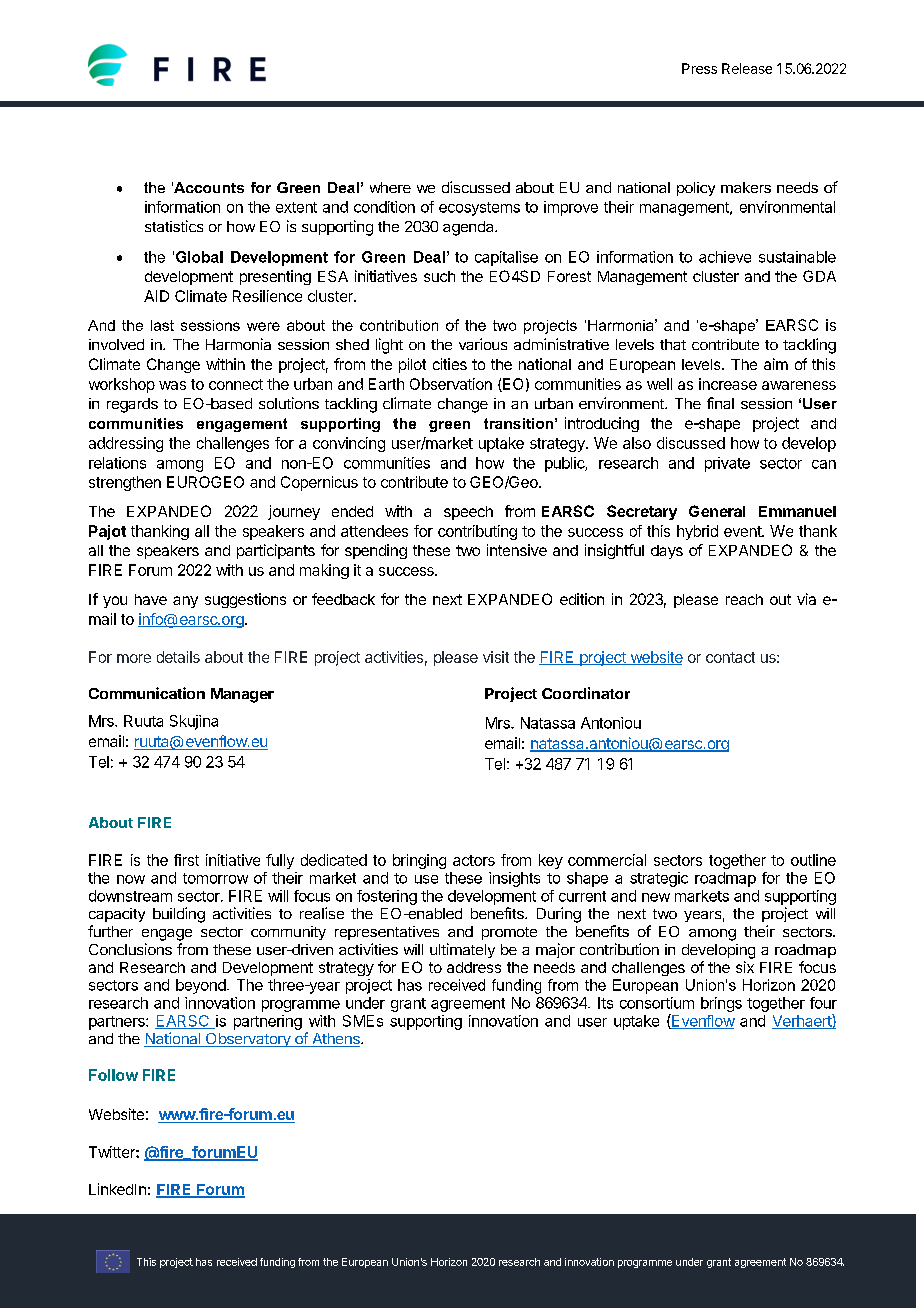 This screenshot has width=924, height=1308. I want to click on where, so click(390, 187).
